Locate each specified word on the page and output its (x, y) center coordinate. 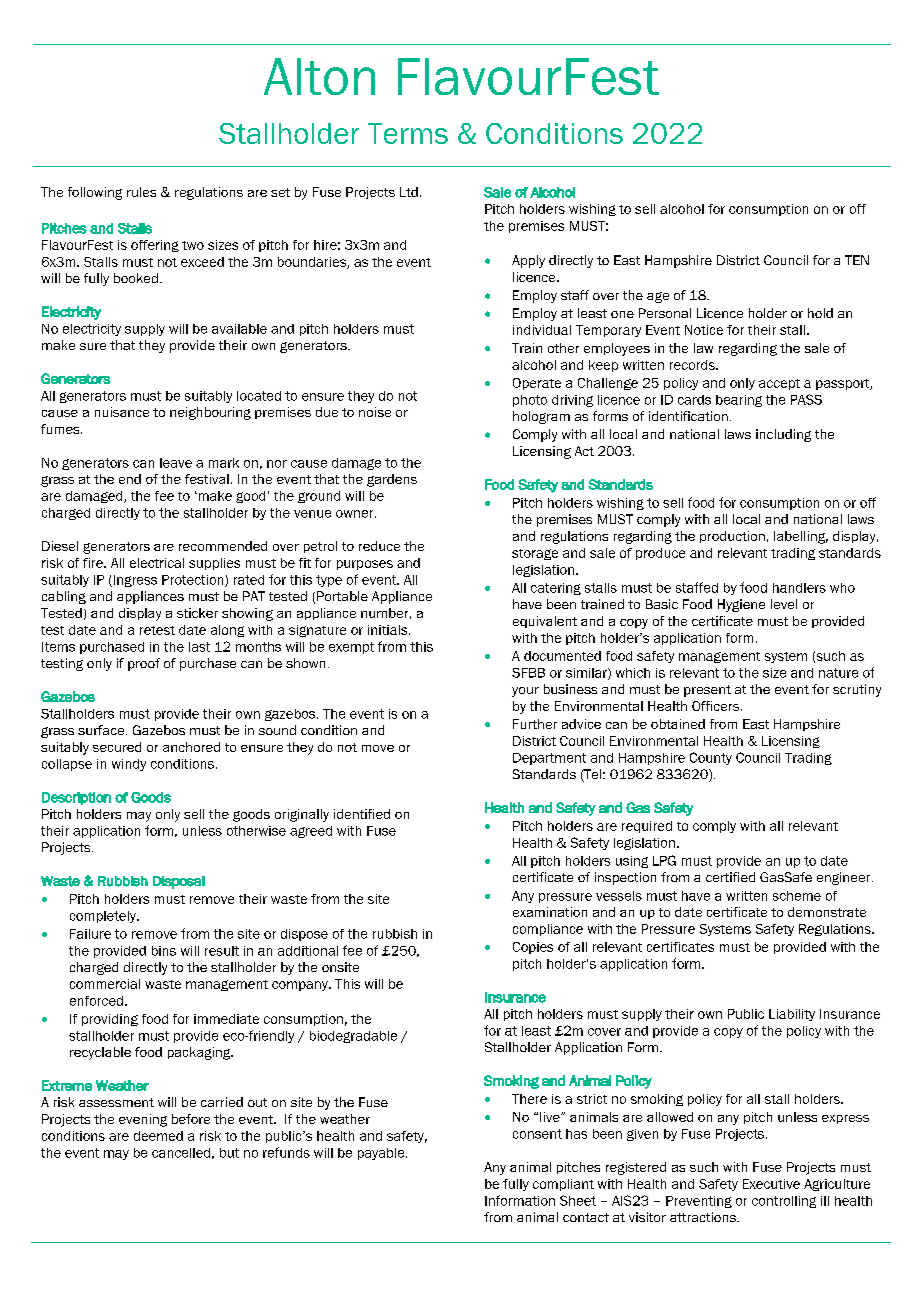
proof (144, 664)
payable (382, 1154)
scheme (797, 896)
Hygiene (741, 605)
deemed (158, 1136)
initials (389, 630)
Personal (665, 313)
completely (104, 917)
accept (779, 384)
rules (141, 192)
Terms (408, 133)
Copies (533, 948)
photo (530, 401)
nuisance (122, 412)
